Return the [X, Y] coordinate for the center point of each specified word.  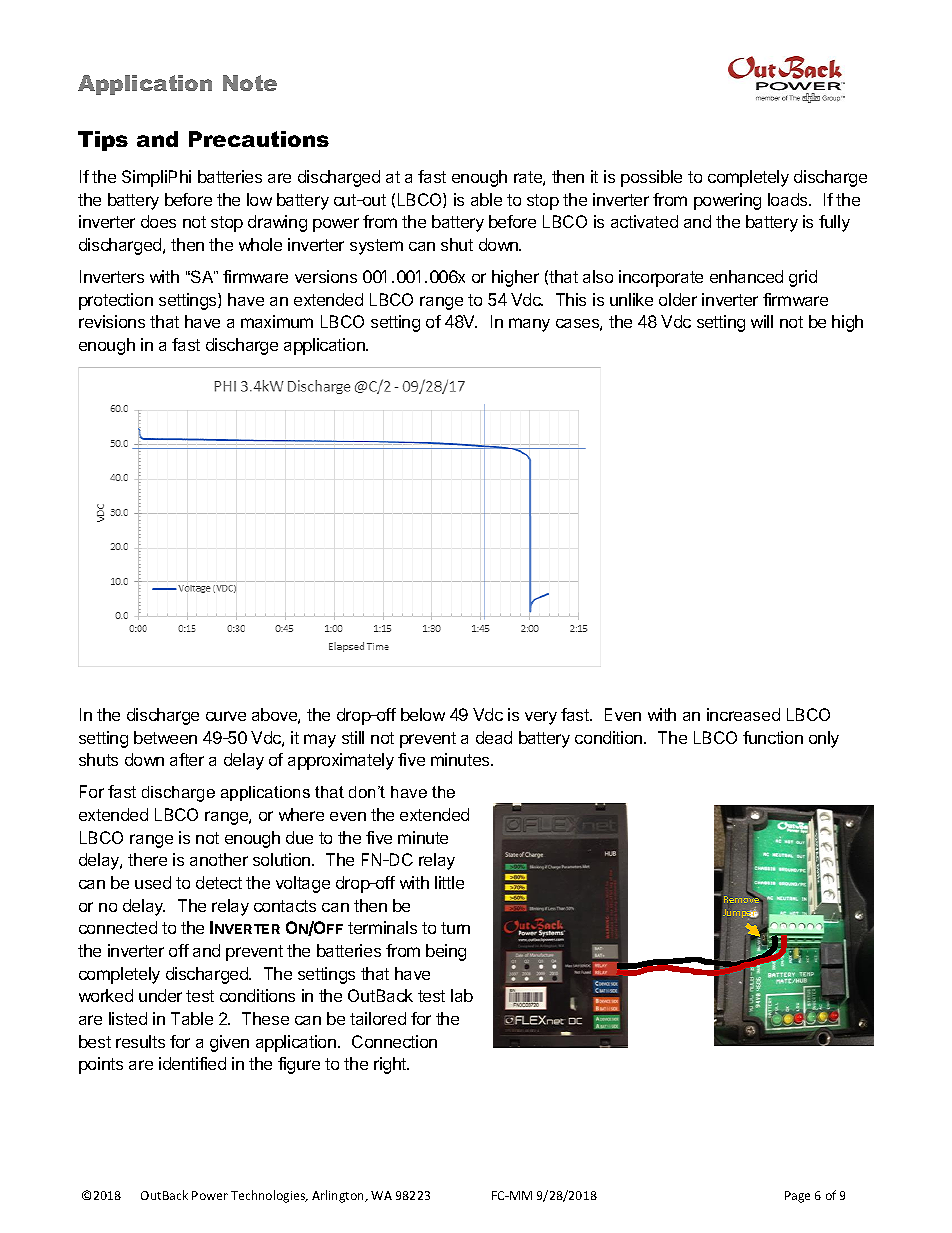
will [762, 321]
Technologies [269, 1196]
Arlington [339, 1196]
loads [789, 199]
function [773, 737]
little [449, 882]
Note [250, 83]
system [376, 247]
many [529, 325]
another [219, 859]
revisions [112, 321]
